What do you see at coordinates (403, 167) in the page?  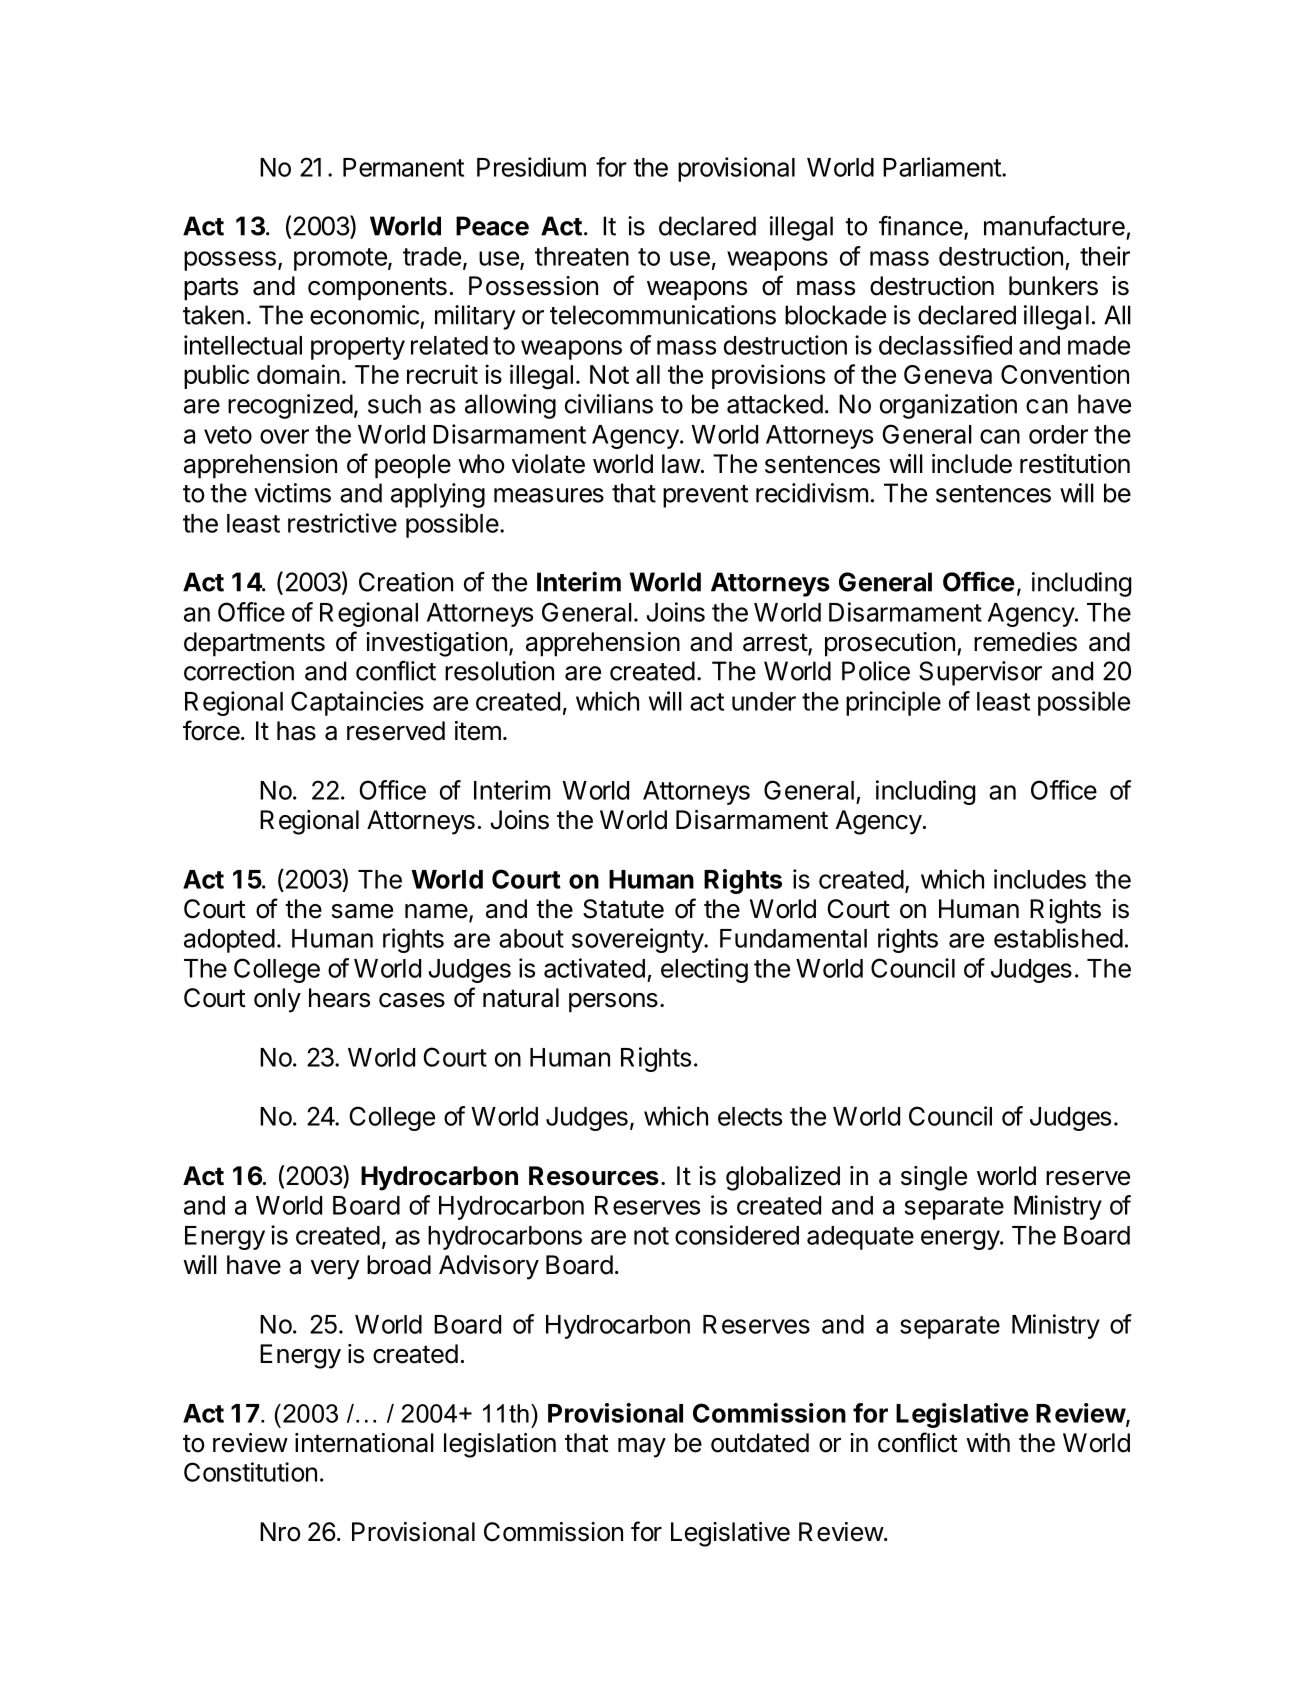 I see `Permanent` at bounding box center [403, 167].
